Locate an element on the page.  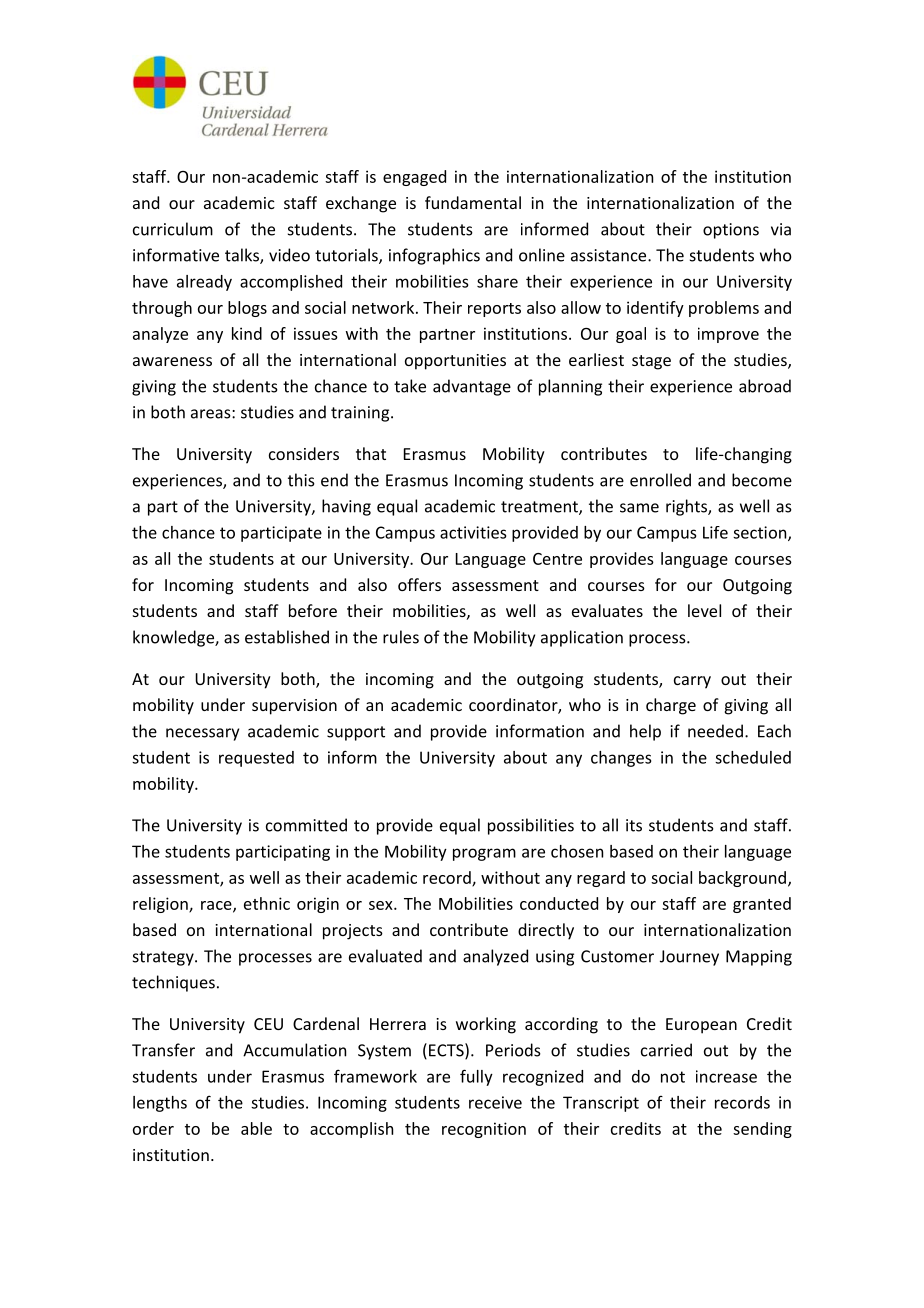
carry is located at coordinates (692, 682).
